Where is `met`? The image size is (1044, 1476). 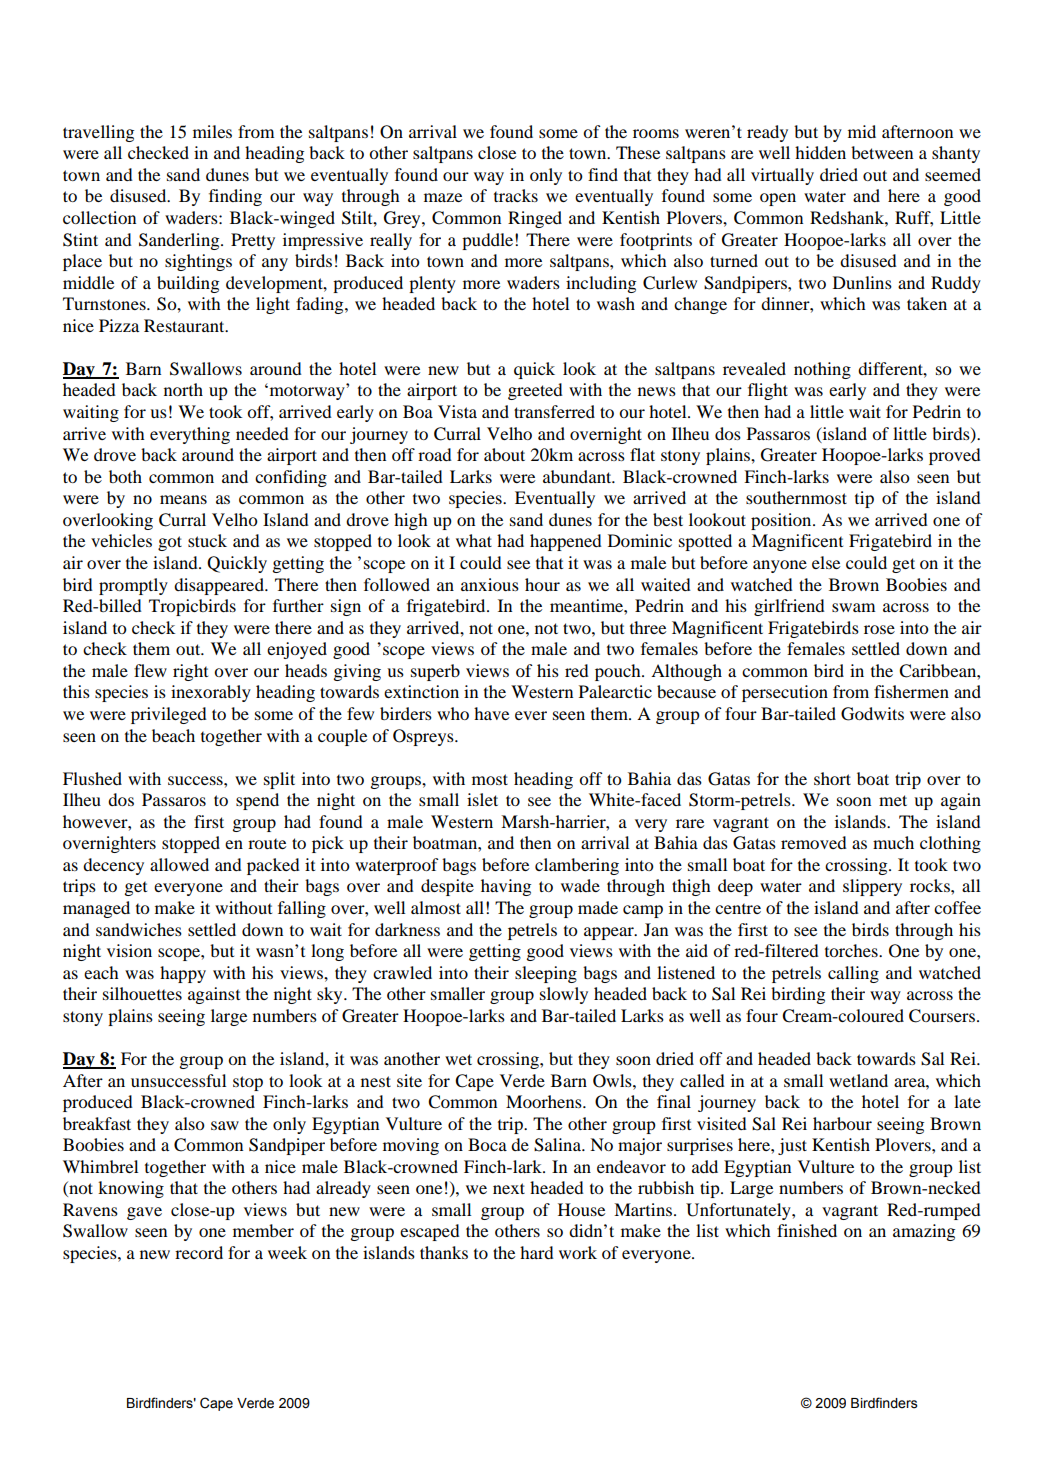
met is located at coordinates (893, 800).
